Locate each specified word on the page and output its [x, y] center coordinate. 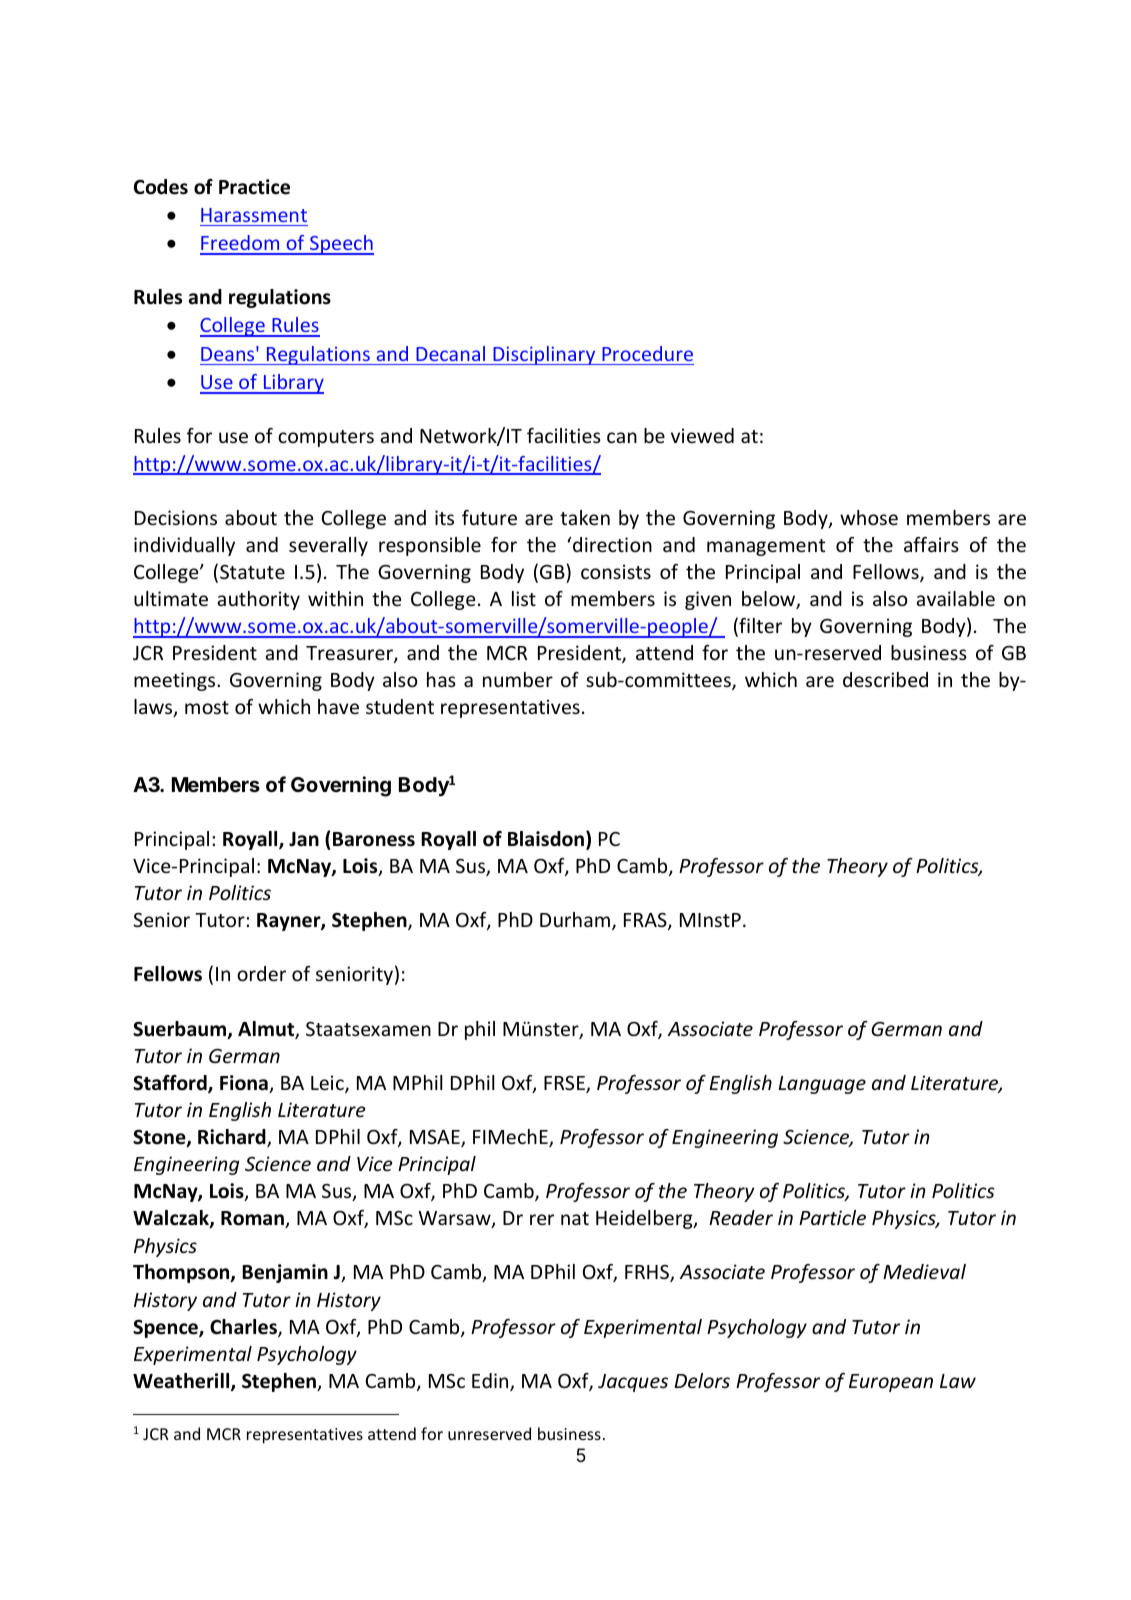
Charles [244, 1328]
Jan [304, 839]
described [885, 679]
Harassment [254, 215]
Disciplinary [544, 355]
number [518, 679]
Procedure [647, 353]
